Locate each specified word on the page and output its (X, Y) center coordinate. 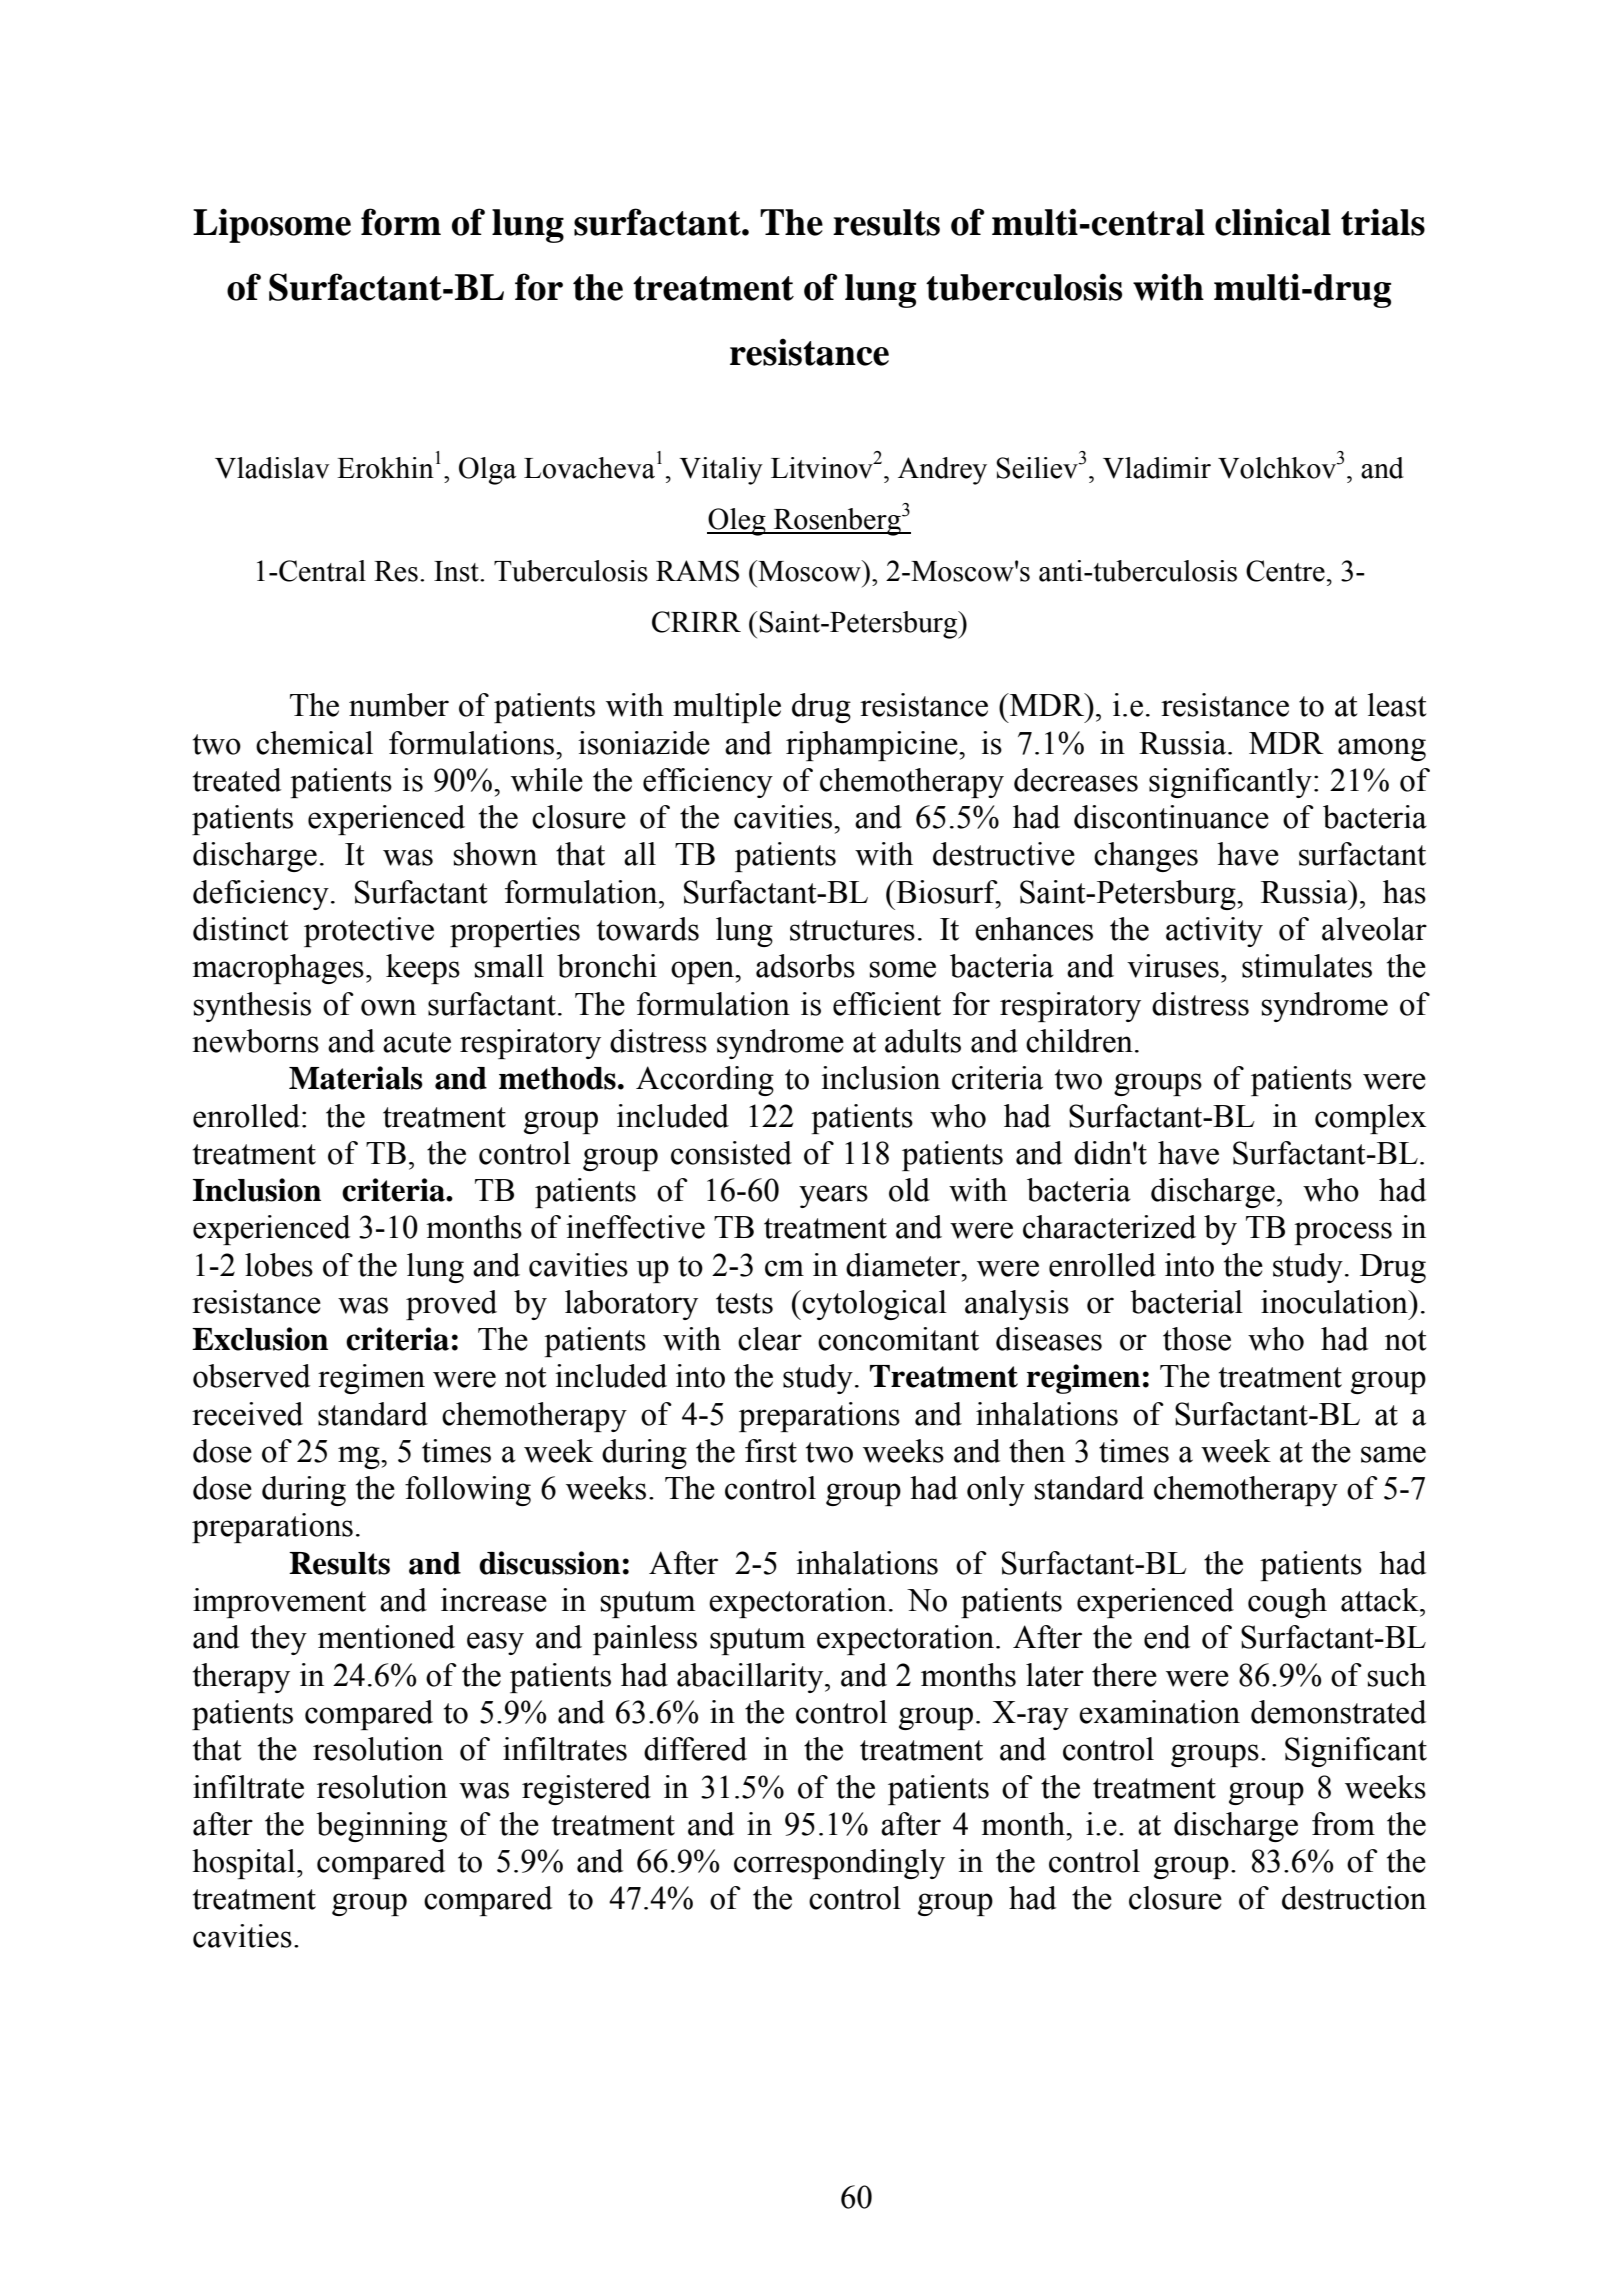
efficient (887, 1004)
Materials (356, 1078)
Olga (487, 471)
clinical (1273, 222)
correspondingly (839, 1864)
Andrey (942, 471)
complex (1370, 1119)
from (1343, 1824)
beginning (381, 1827)
